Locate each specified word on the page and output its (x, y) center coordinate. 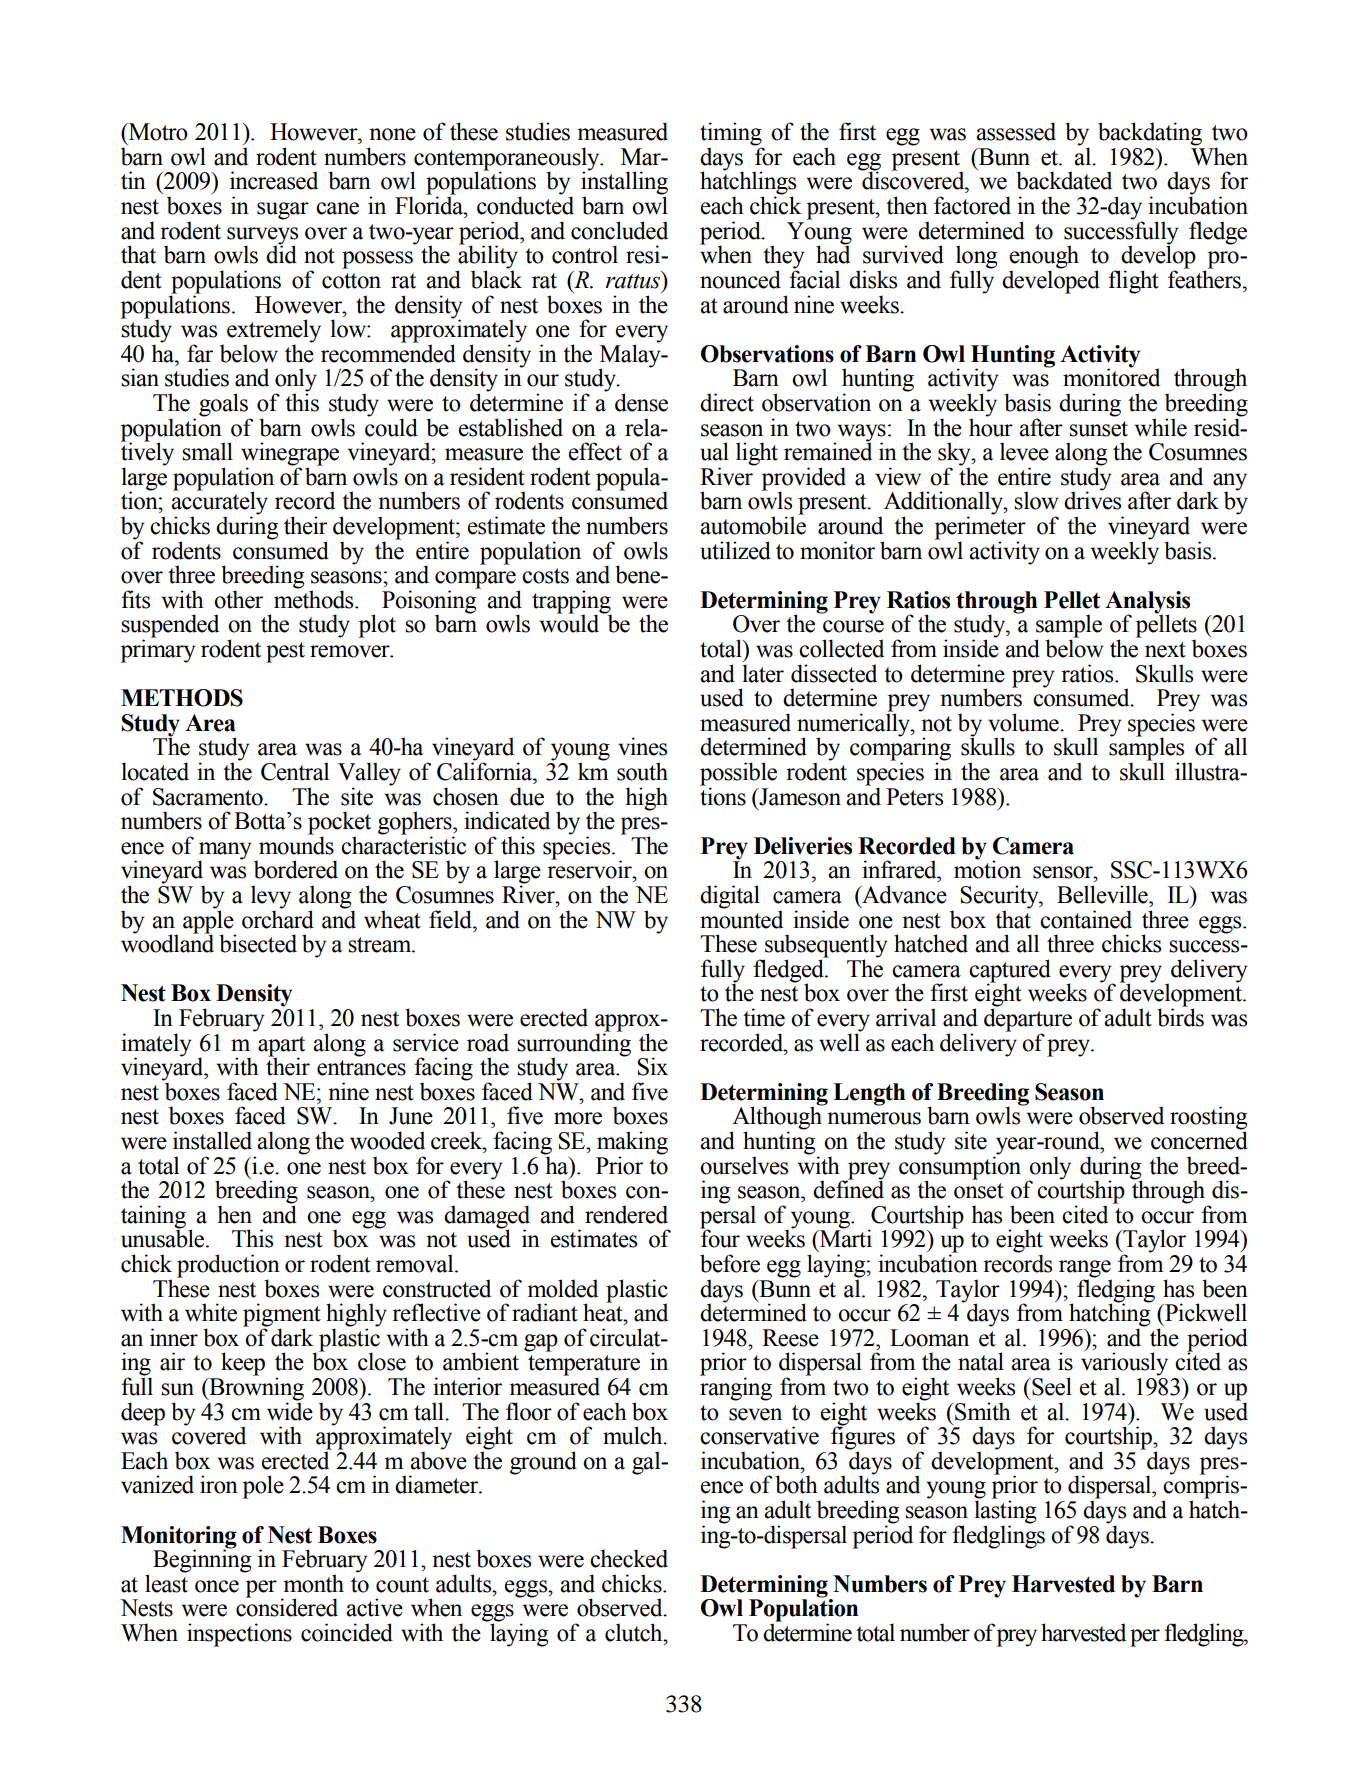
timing (731, 135)
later (763, 673)
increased (274, 180)
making (632, 1144)
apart (281, 1047)
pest (285, 652)
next (1165, 650)
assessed (1016, 131)
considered (287, 1607)
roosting (1209, 1119)
